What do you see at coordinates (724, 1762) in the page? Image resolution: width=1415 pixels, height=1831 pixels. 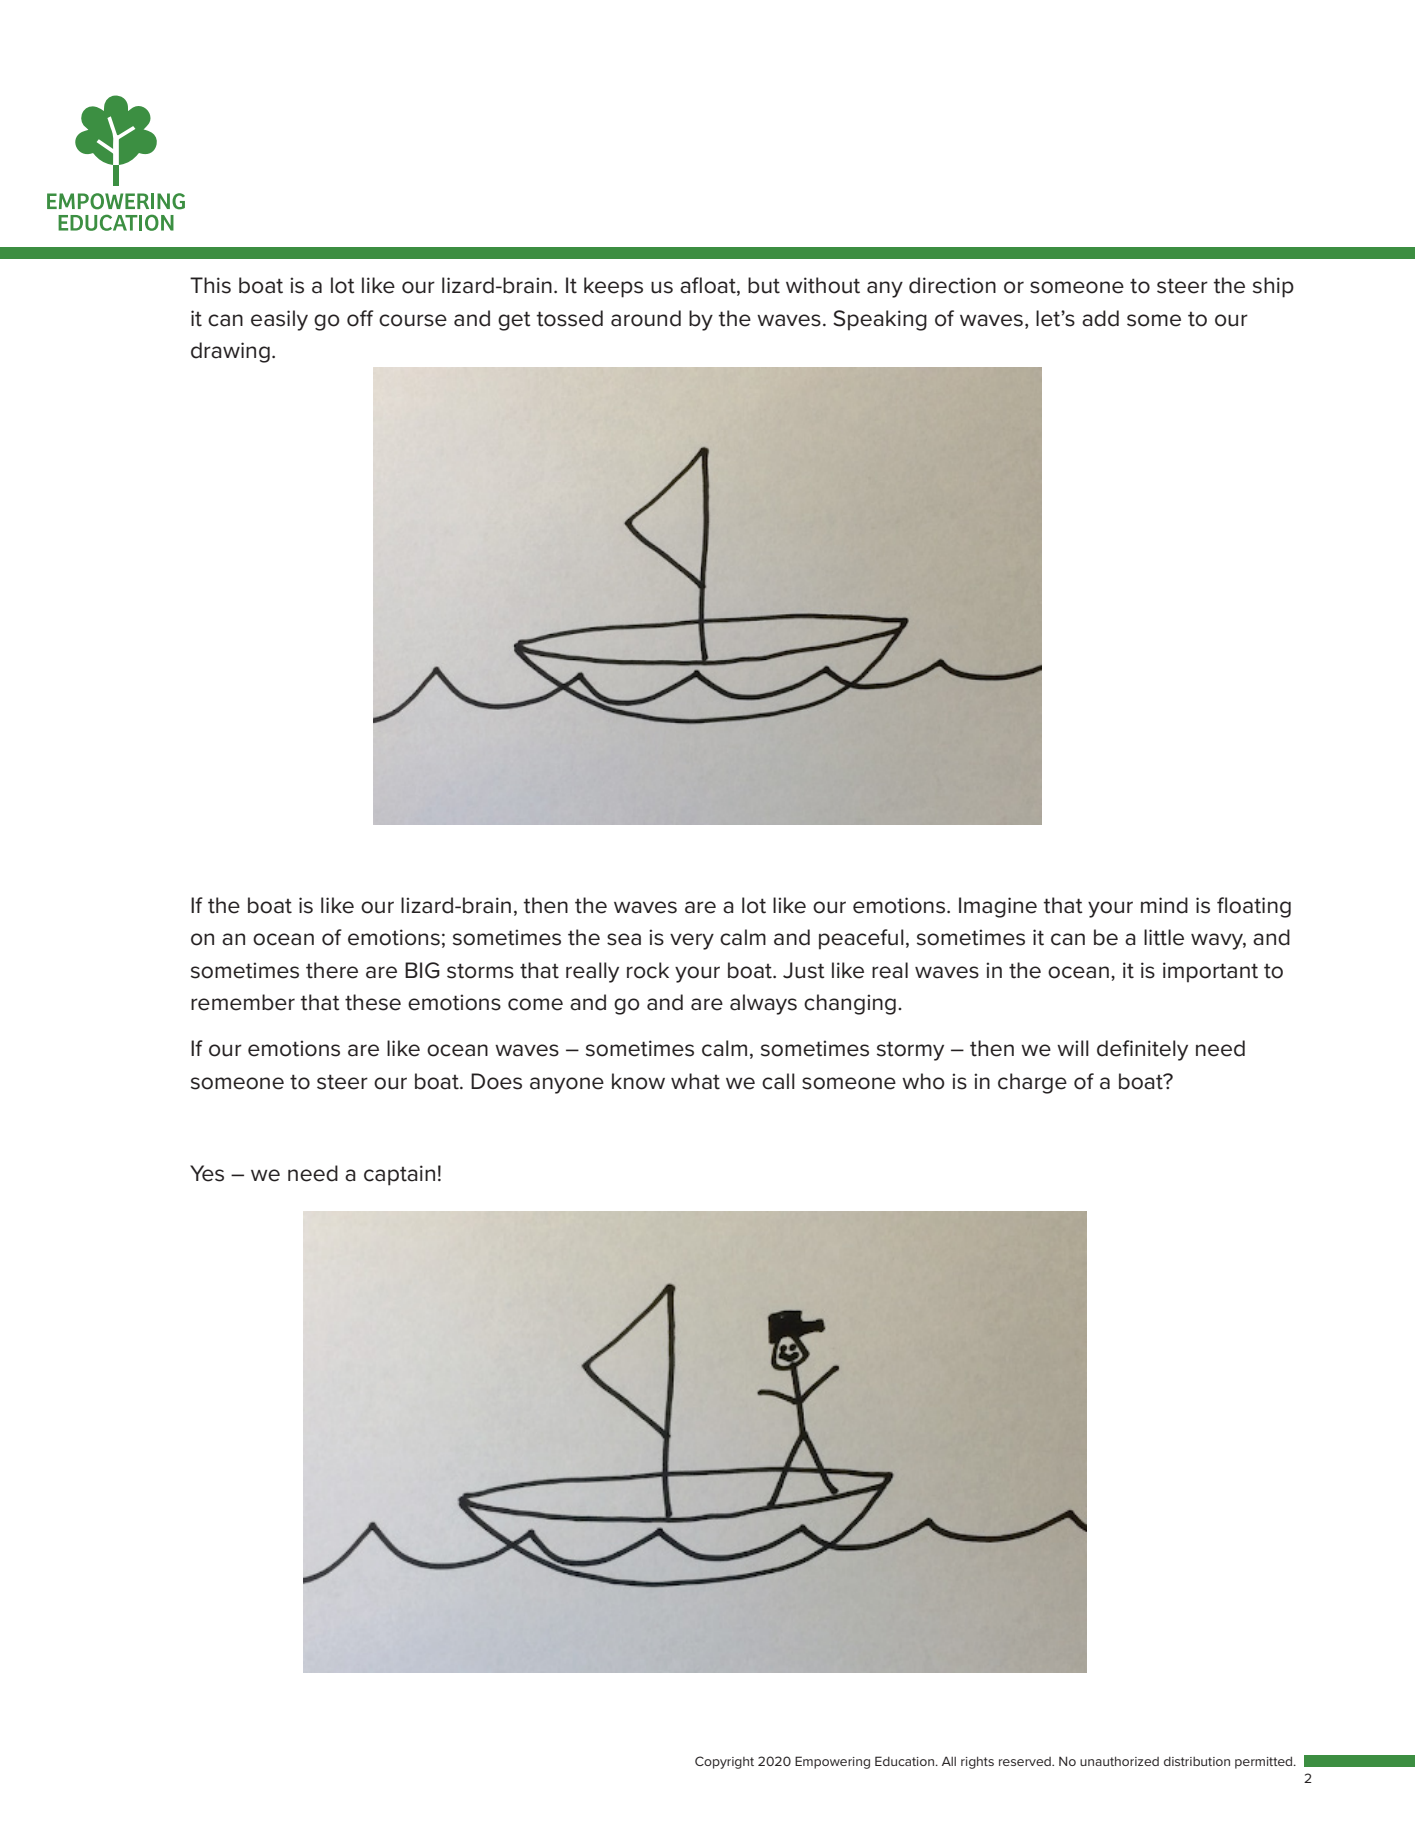 I see `Copyright` at bounding box center [724, 1762].
